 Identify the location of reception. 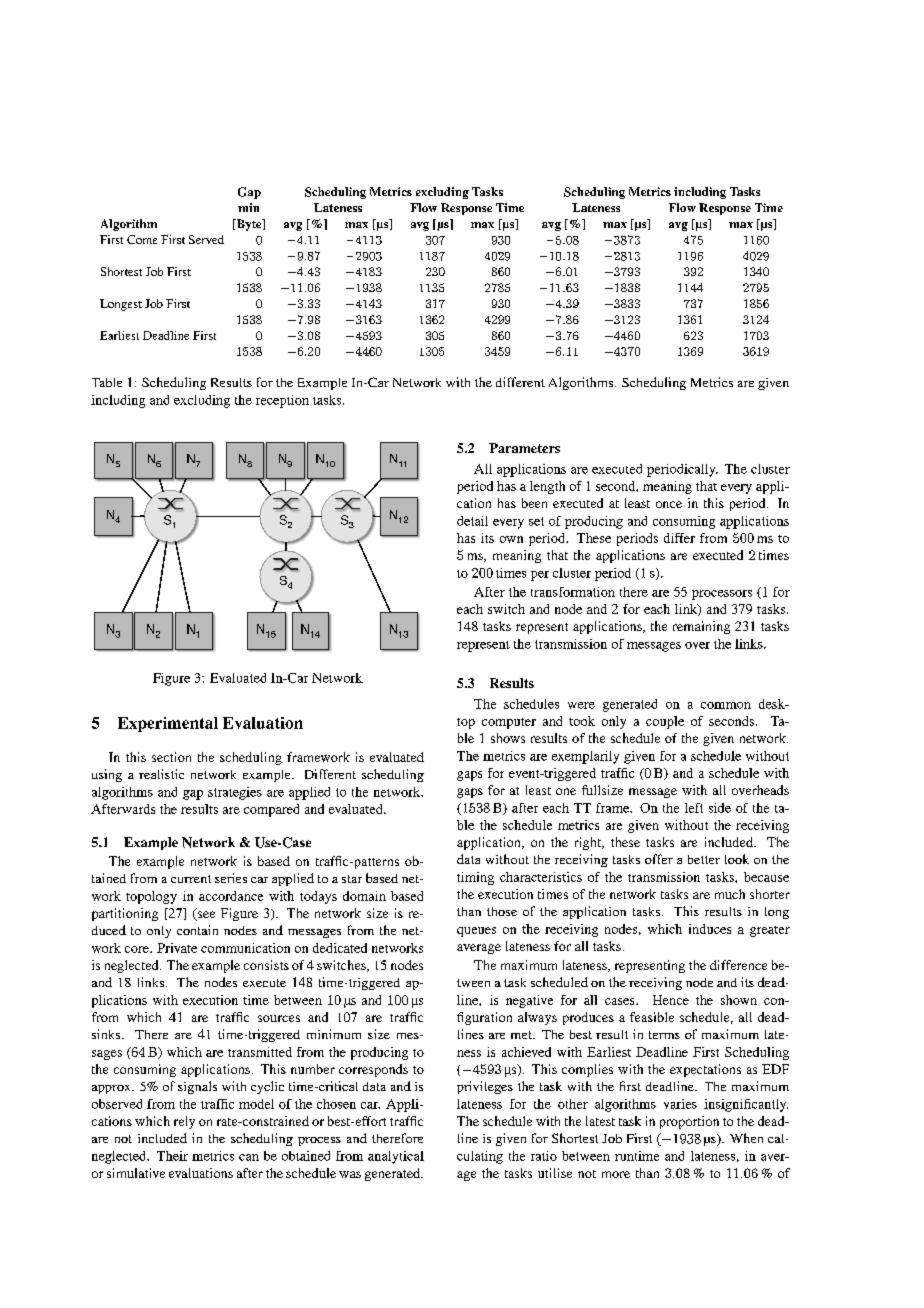
(282, 401).
